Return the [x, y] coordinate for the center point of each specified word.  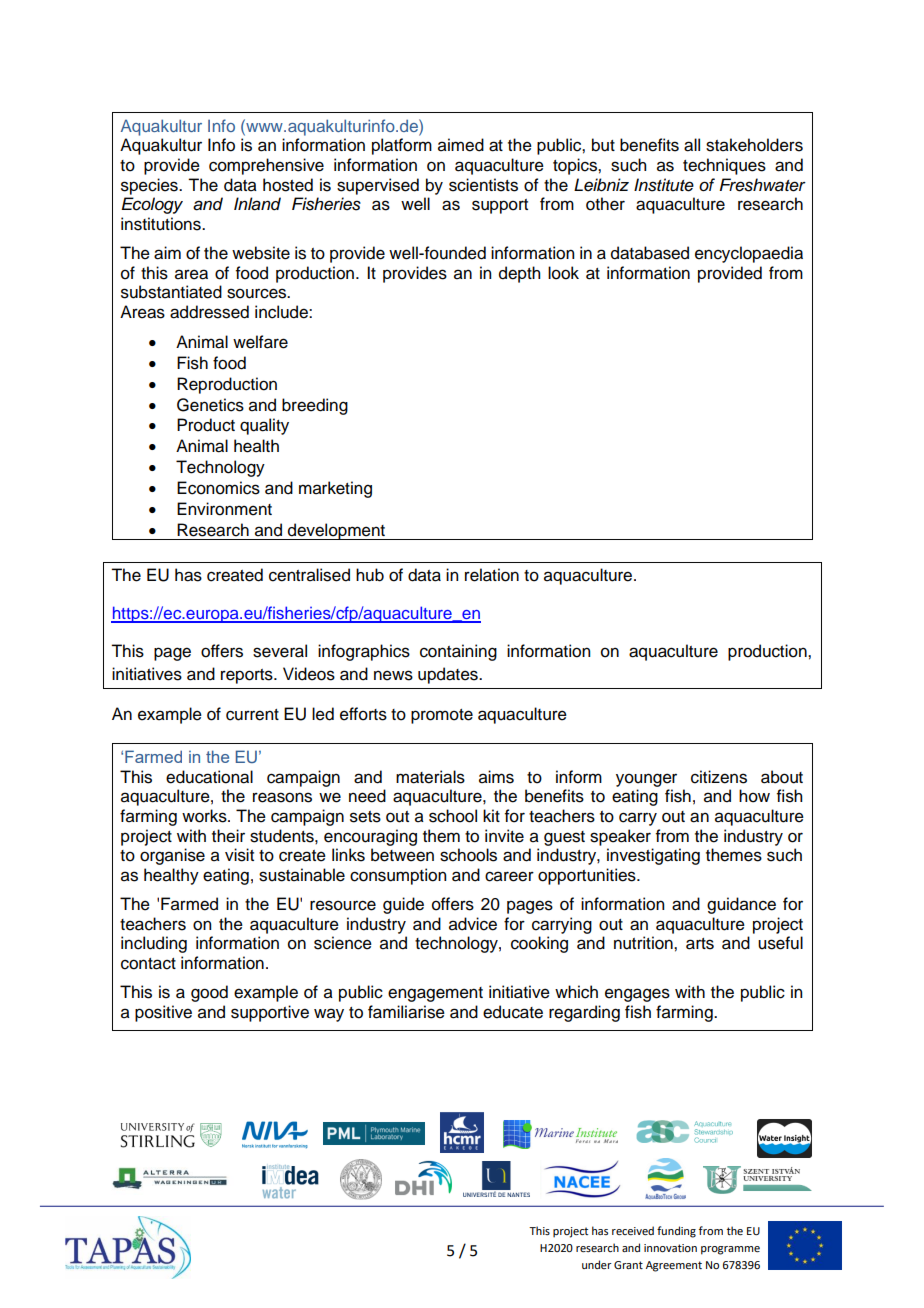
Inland [257, 204]
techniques [724, 166]
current [252, 715]
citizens [719, 777]
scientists [483, 185]
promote [442, 716]
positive [163, 1013]
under [597, 1264]
